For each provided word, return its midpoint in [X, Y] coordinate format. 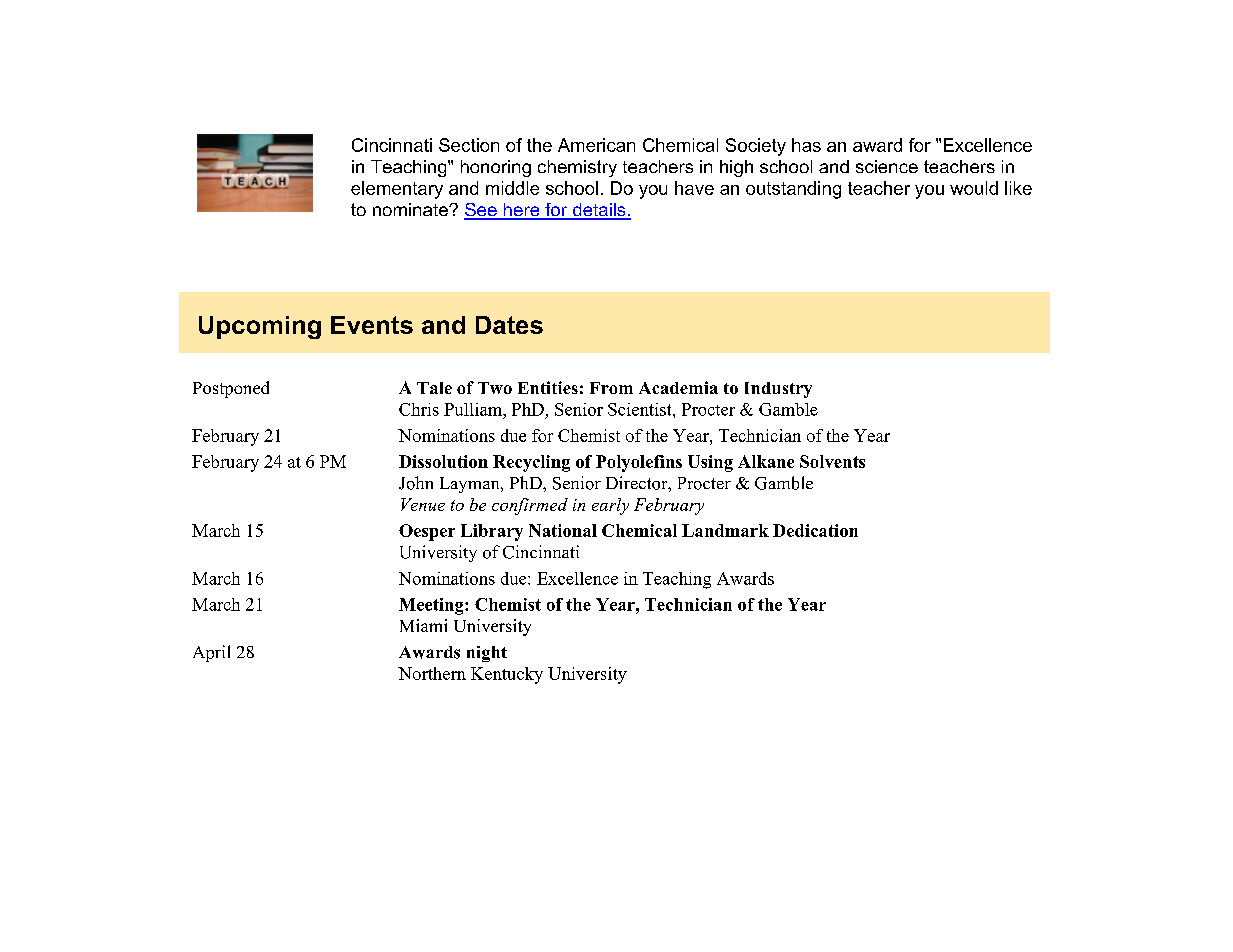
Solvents [832, 461]
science [887, 166]
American [596, 145]
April [211, 653]
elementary [397, 190]
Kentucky [507, 675]
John [416, 483]
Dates [509, 325]
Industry [778, 390]
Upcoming [260, 327]
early [610, 506]
